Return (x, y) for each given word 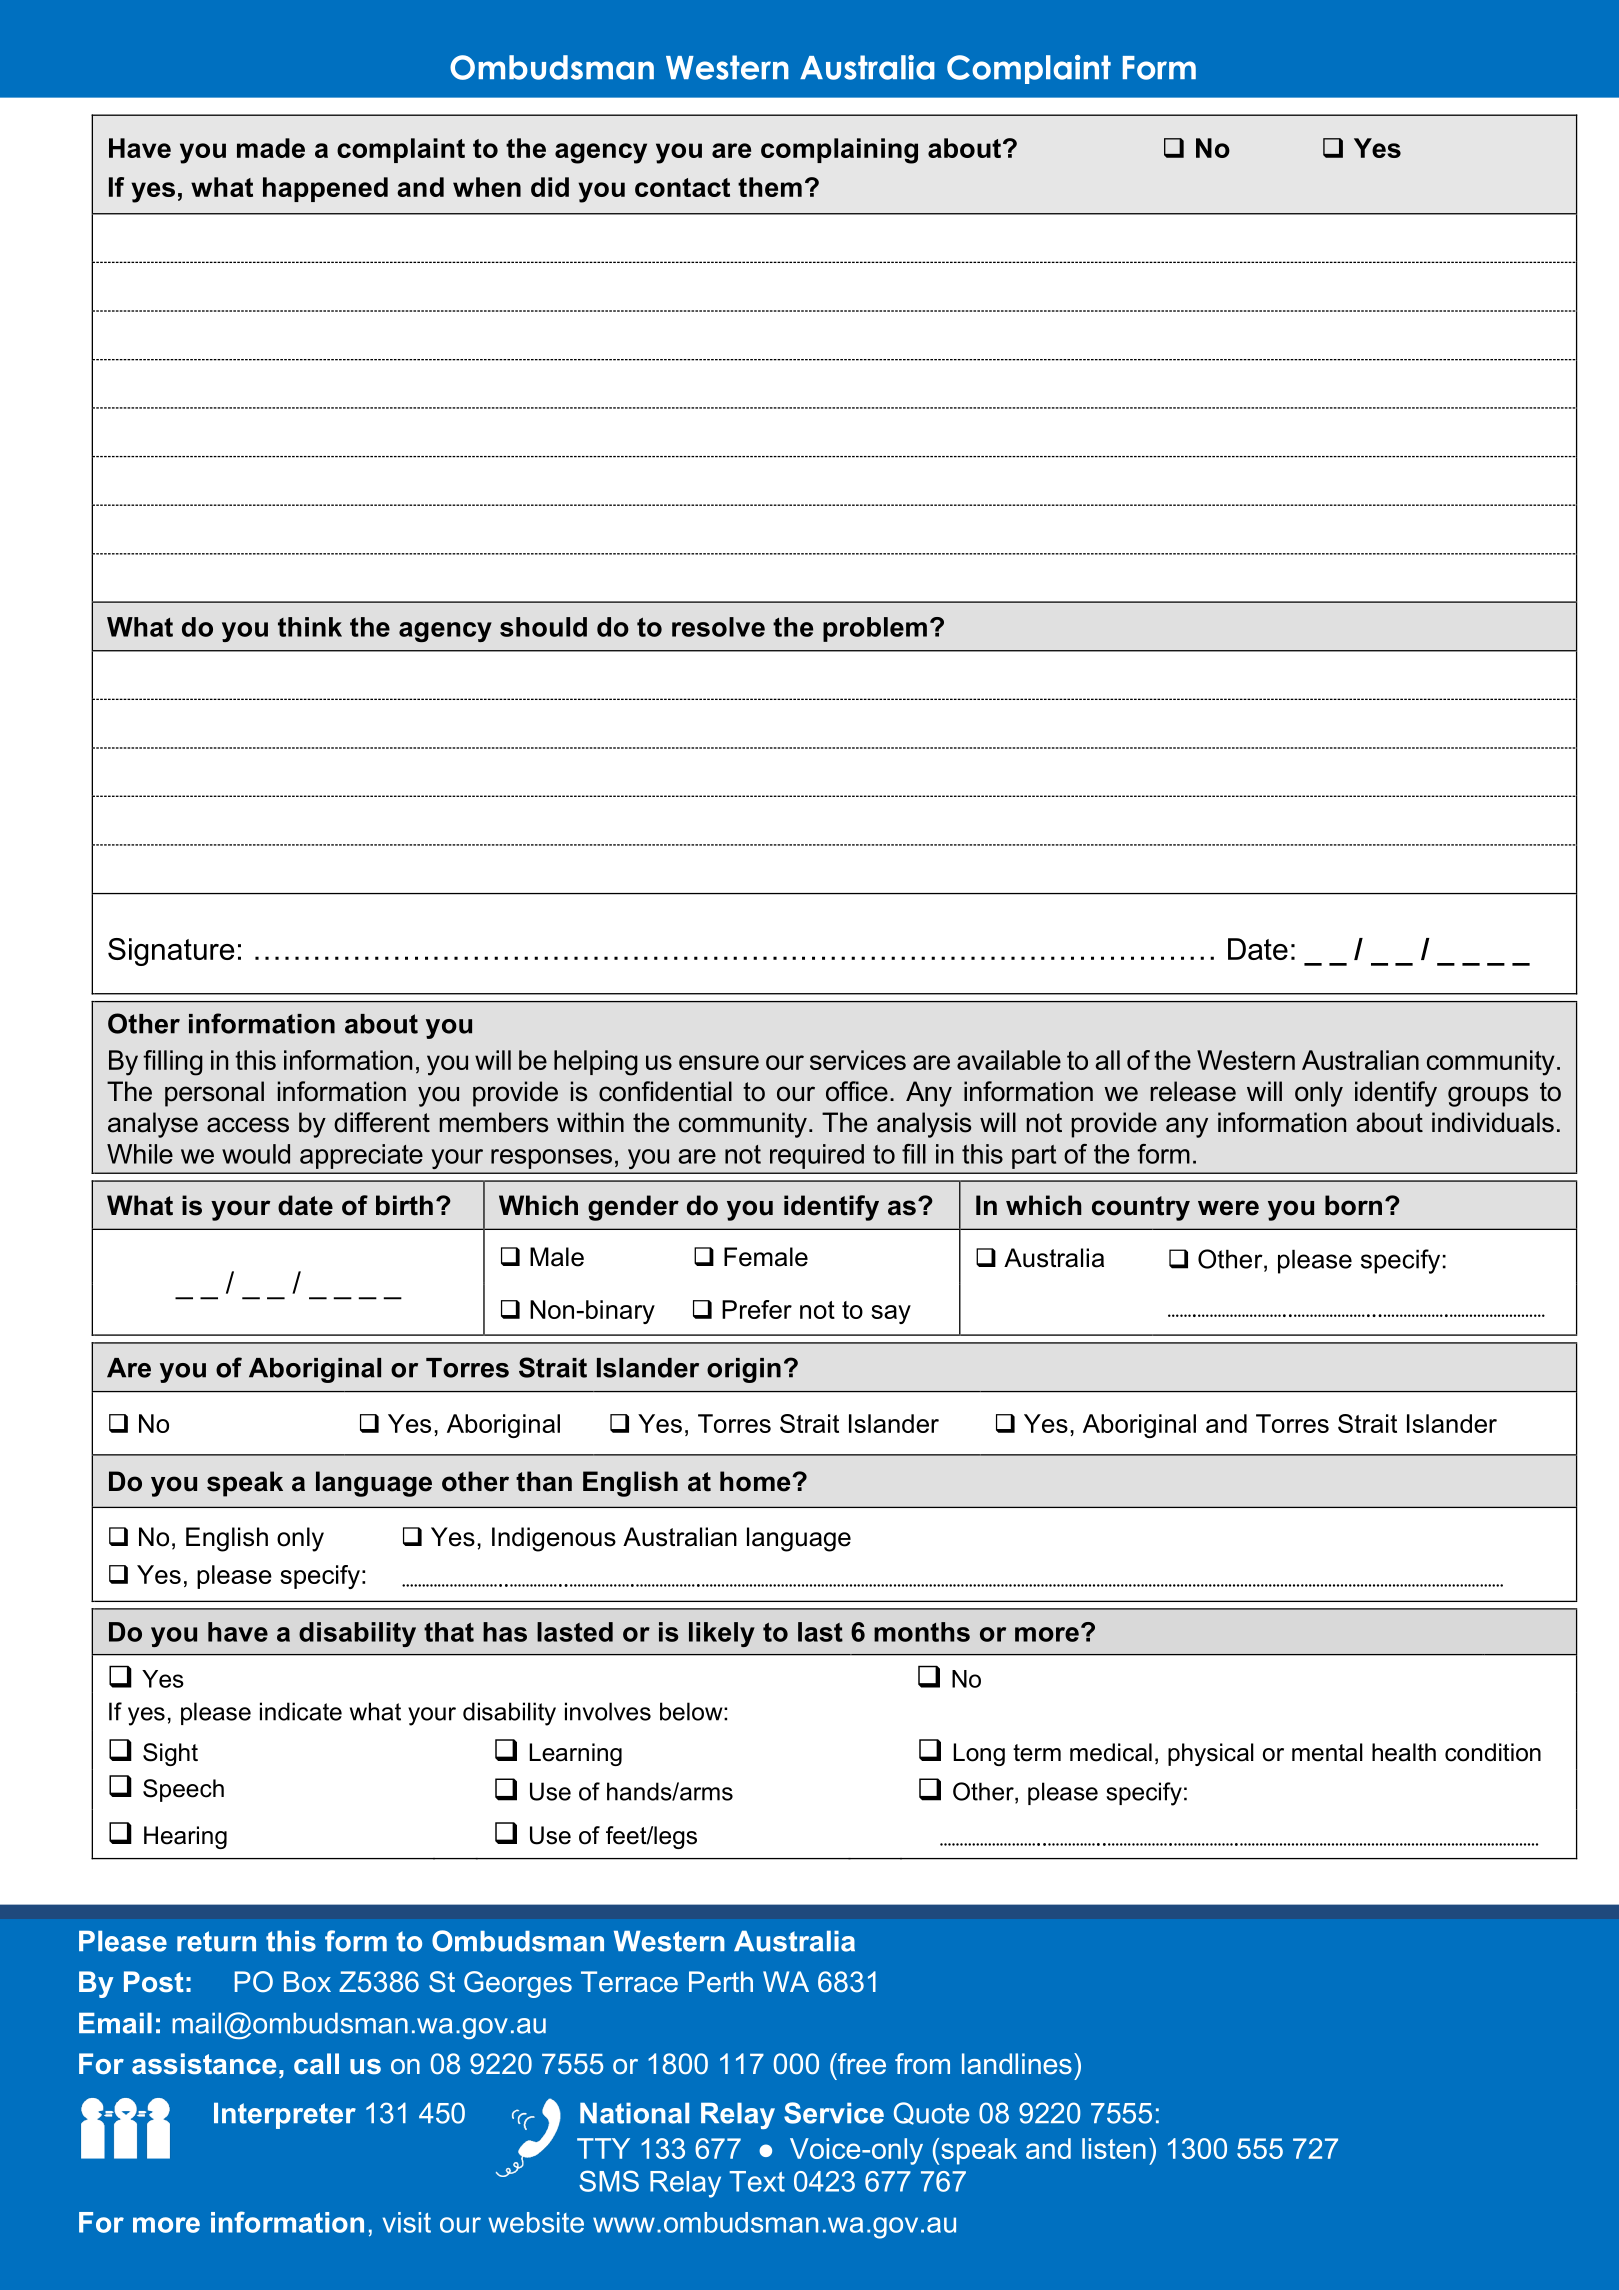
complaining (839, 151)
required (817, 1156)
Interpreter (285, 2116)
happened (325, 189)
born (1353, 1205)
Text (757, 2181)
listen (1114, 2148)
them (770, 187)
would (256, 1154)
